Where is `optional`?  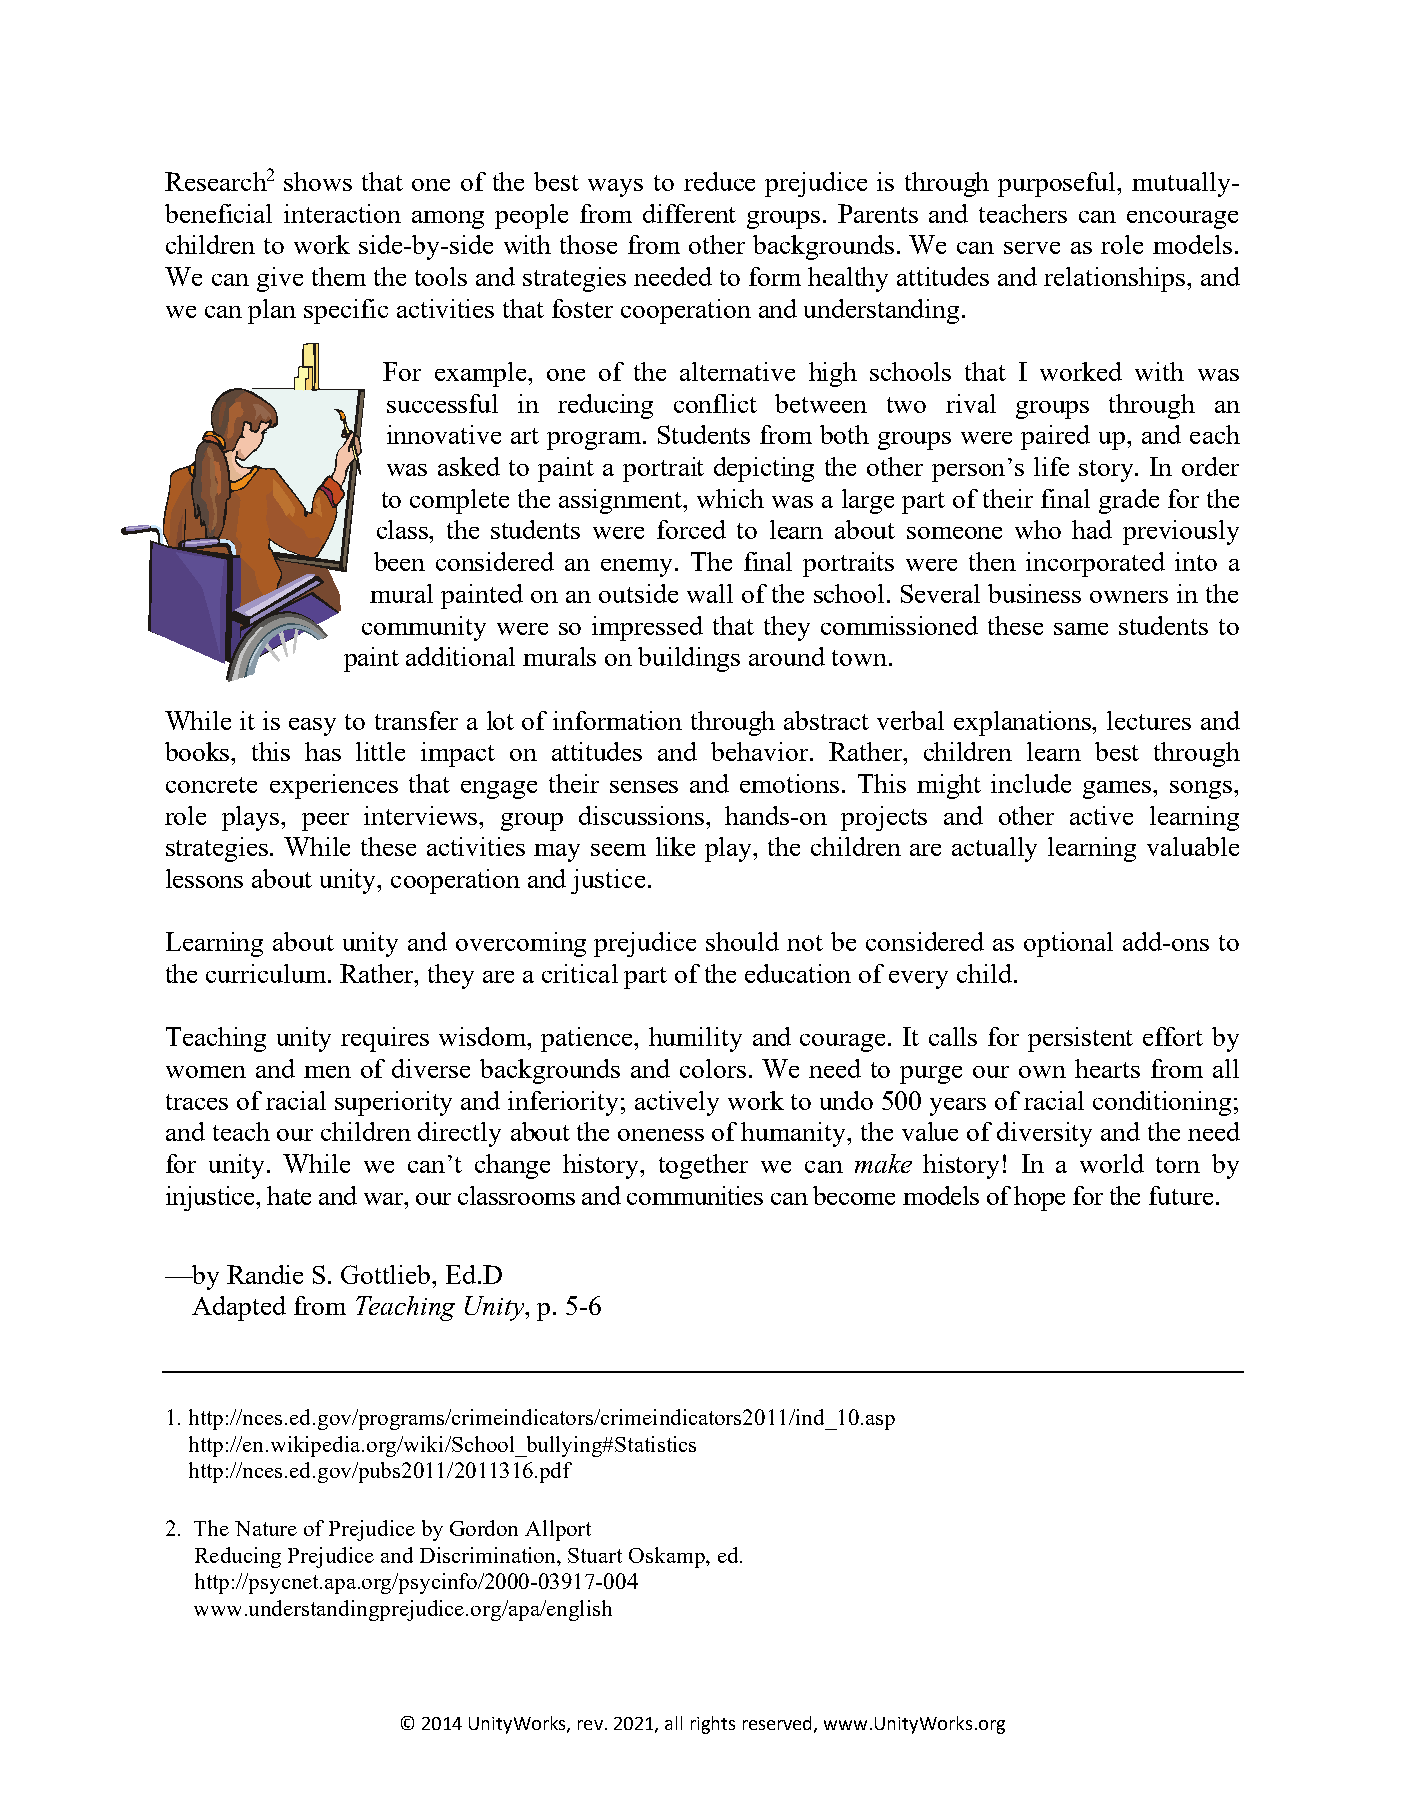
optional is located at coordinates (1068, 944).
